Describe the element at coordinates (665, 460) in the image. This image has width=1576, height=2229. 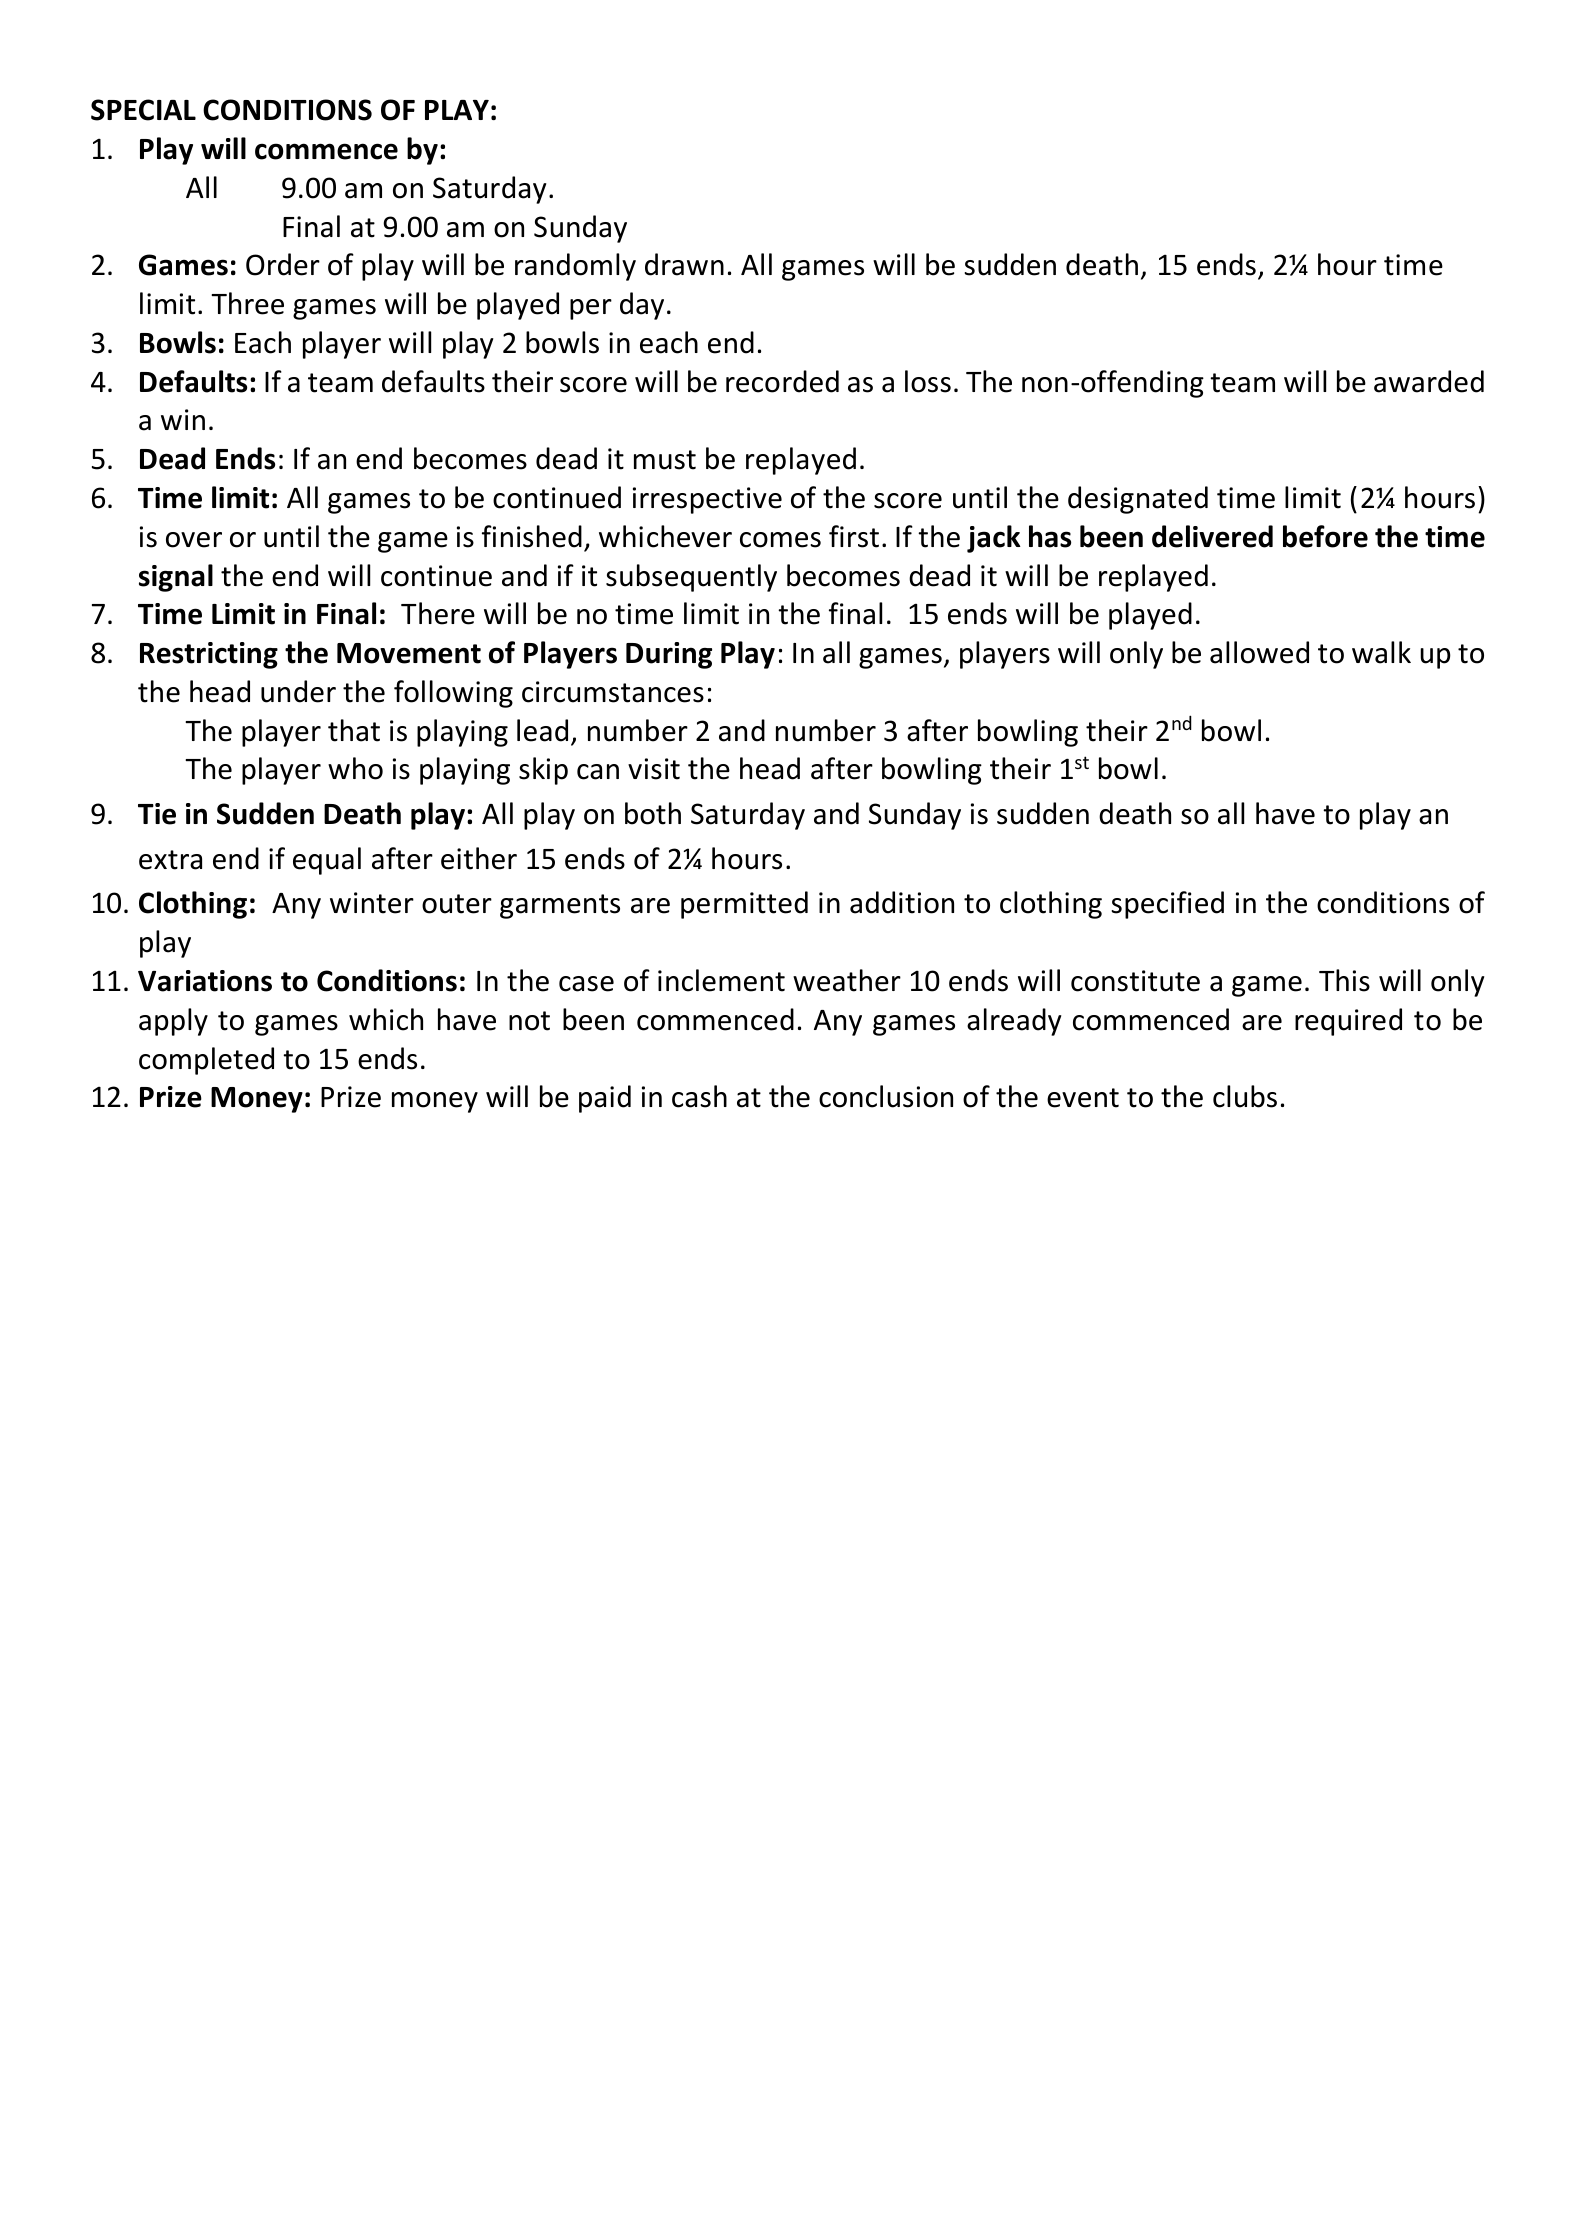
I see `must` at that location.
